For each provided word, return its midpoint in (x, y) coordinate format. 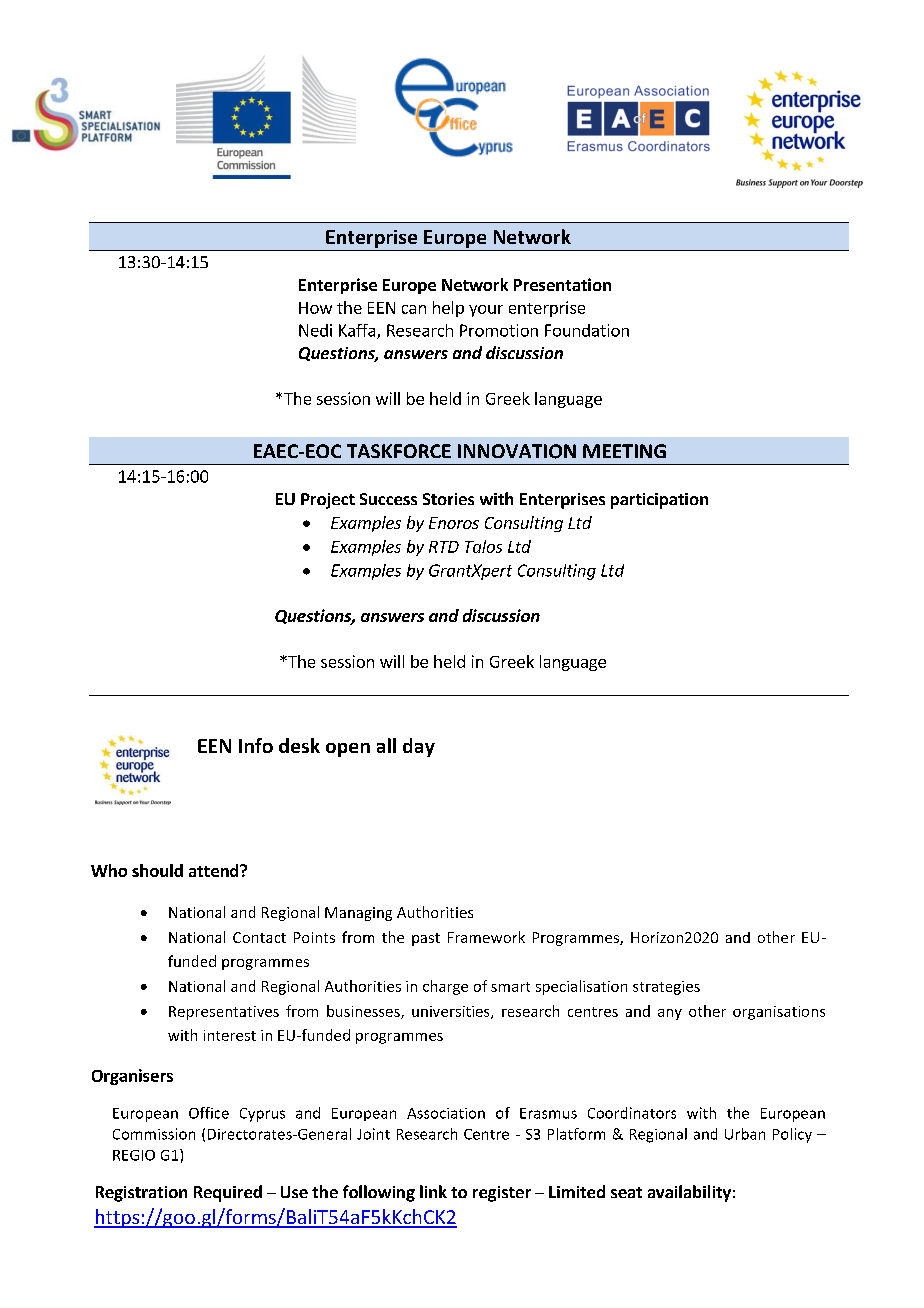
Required (228, 1193)
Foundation (587, 330)
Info (256, 745)
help (448, 309)
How (315, 308)
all (386, 745)
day (419, 747)
